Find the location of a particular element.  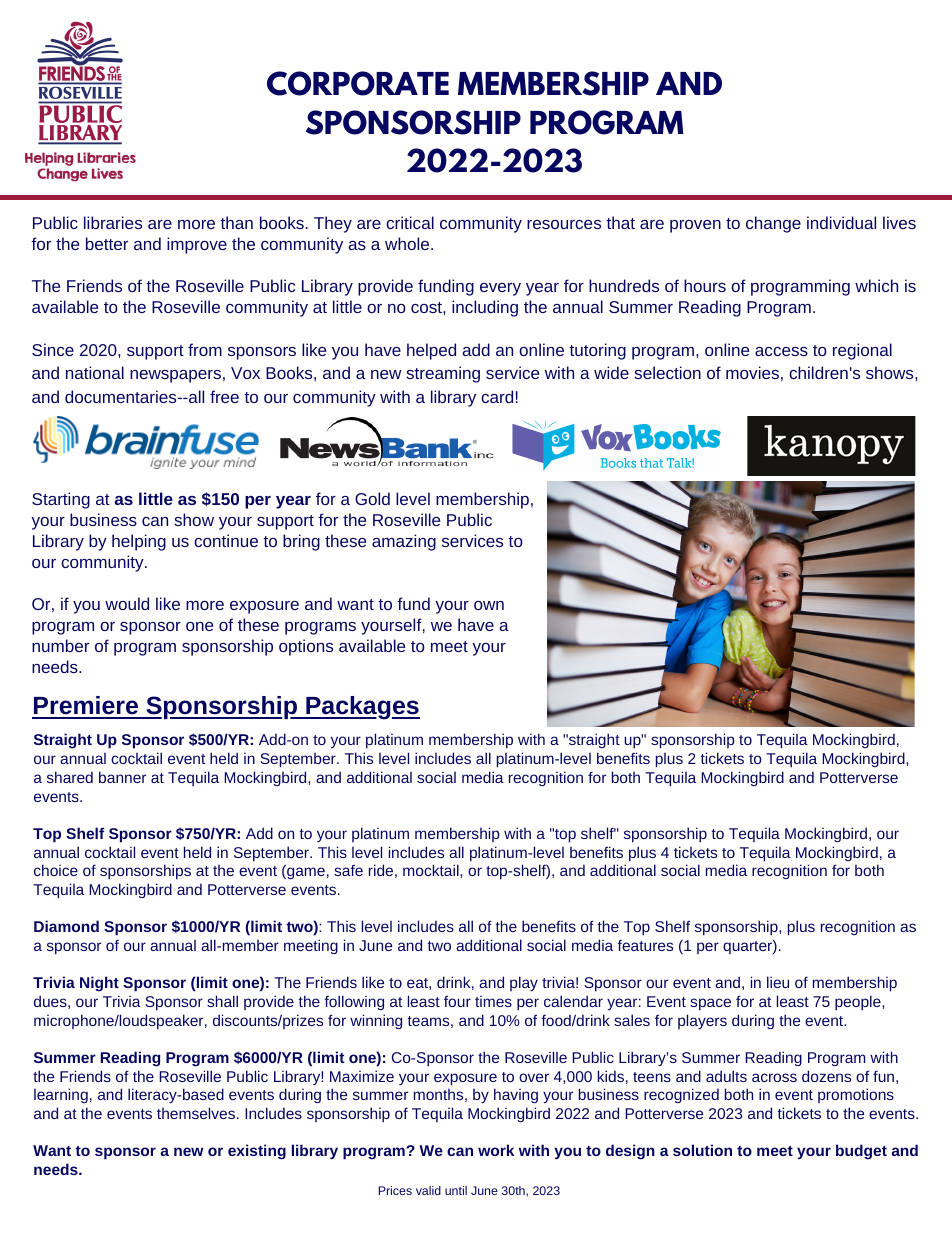

work is located at coordinates (496, 1150).
